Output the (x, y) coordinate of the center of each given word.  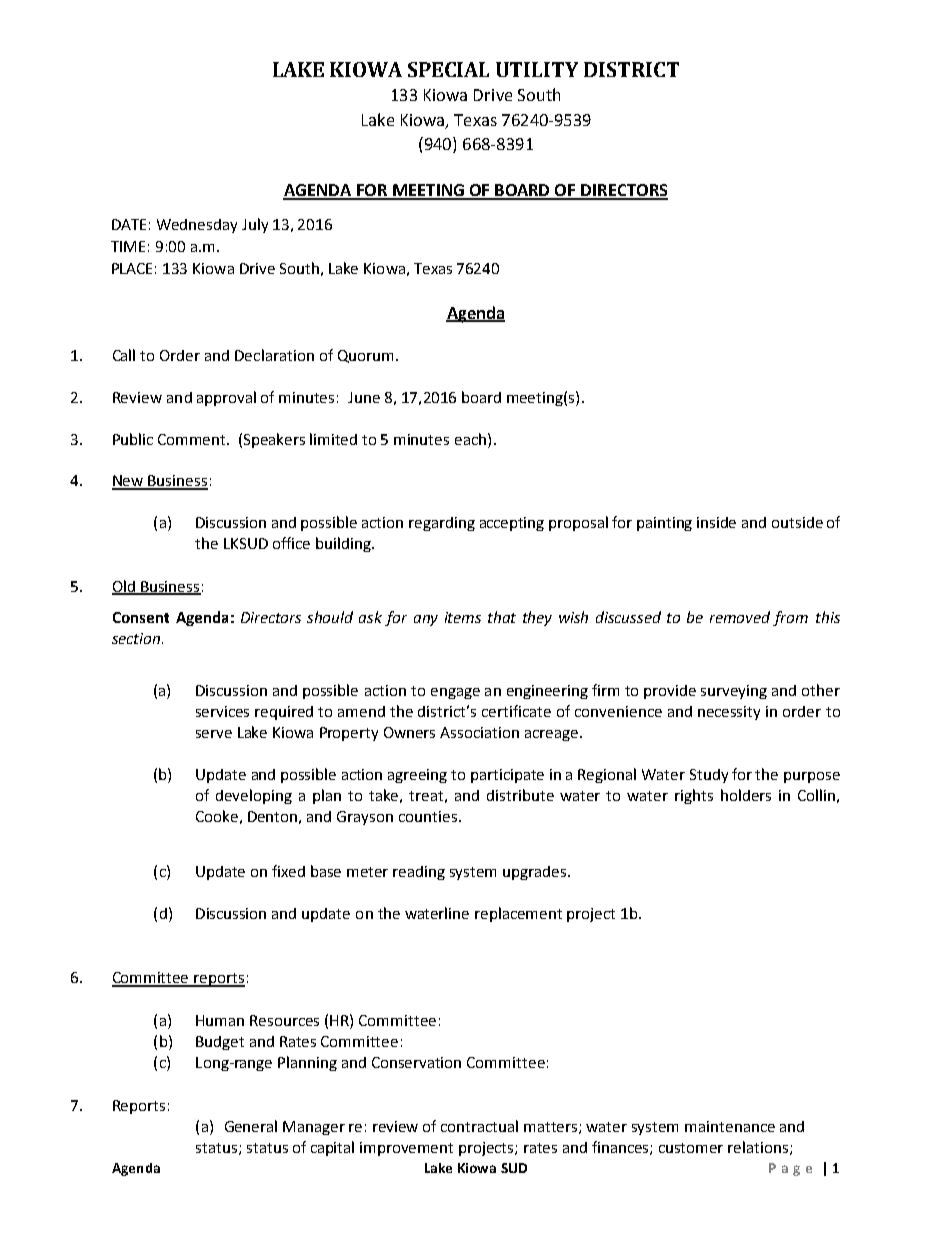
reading (419, 873)
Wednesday (197, 226)
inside (716, 522)
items (463, 617)
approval (226, 398)
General (251, 1126)
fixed (288, 871)
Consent (141, 617)
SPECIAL (448, 69)
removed (740, 617)
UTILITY (537, 69)
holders (746, 795)
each (470, 439)
